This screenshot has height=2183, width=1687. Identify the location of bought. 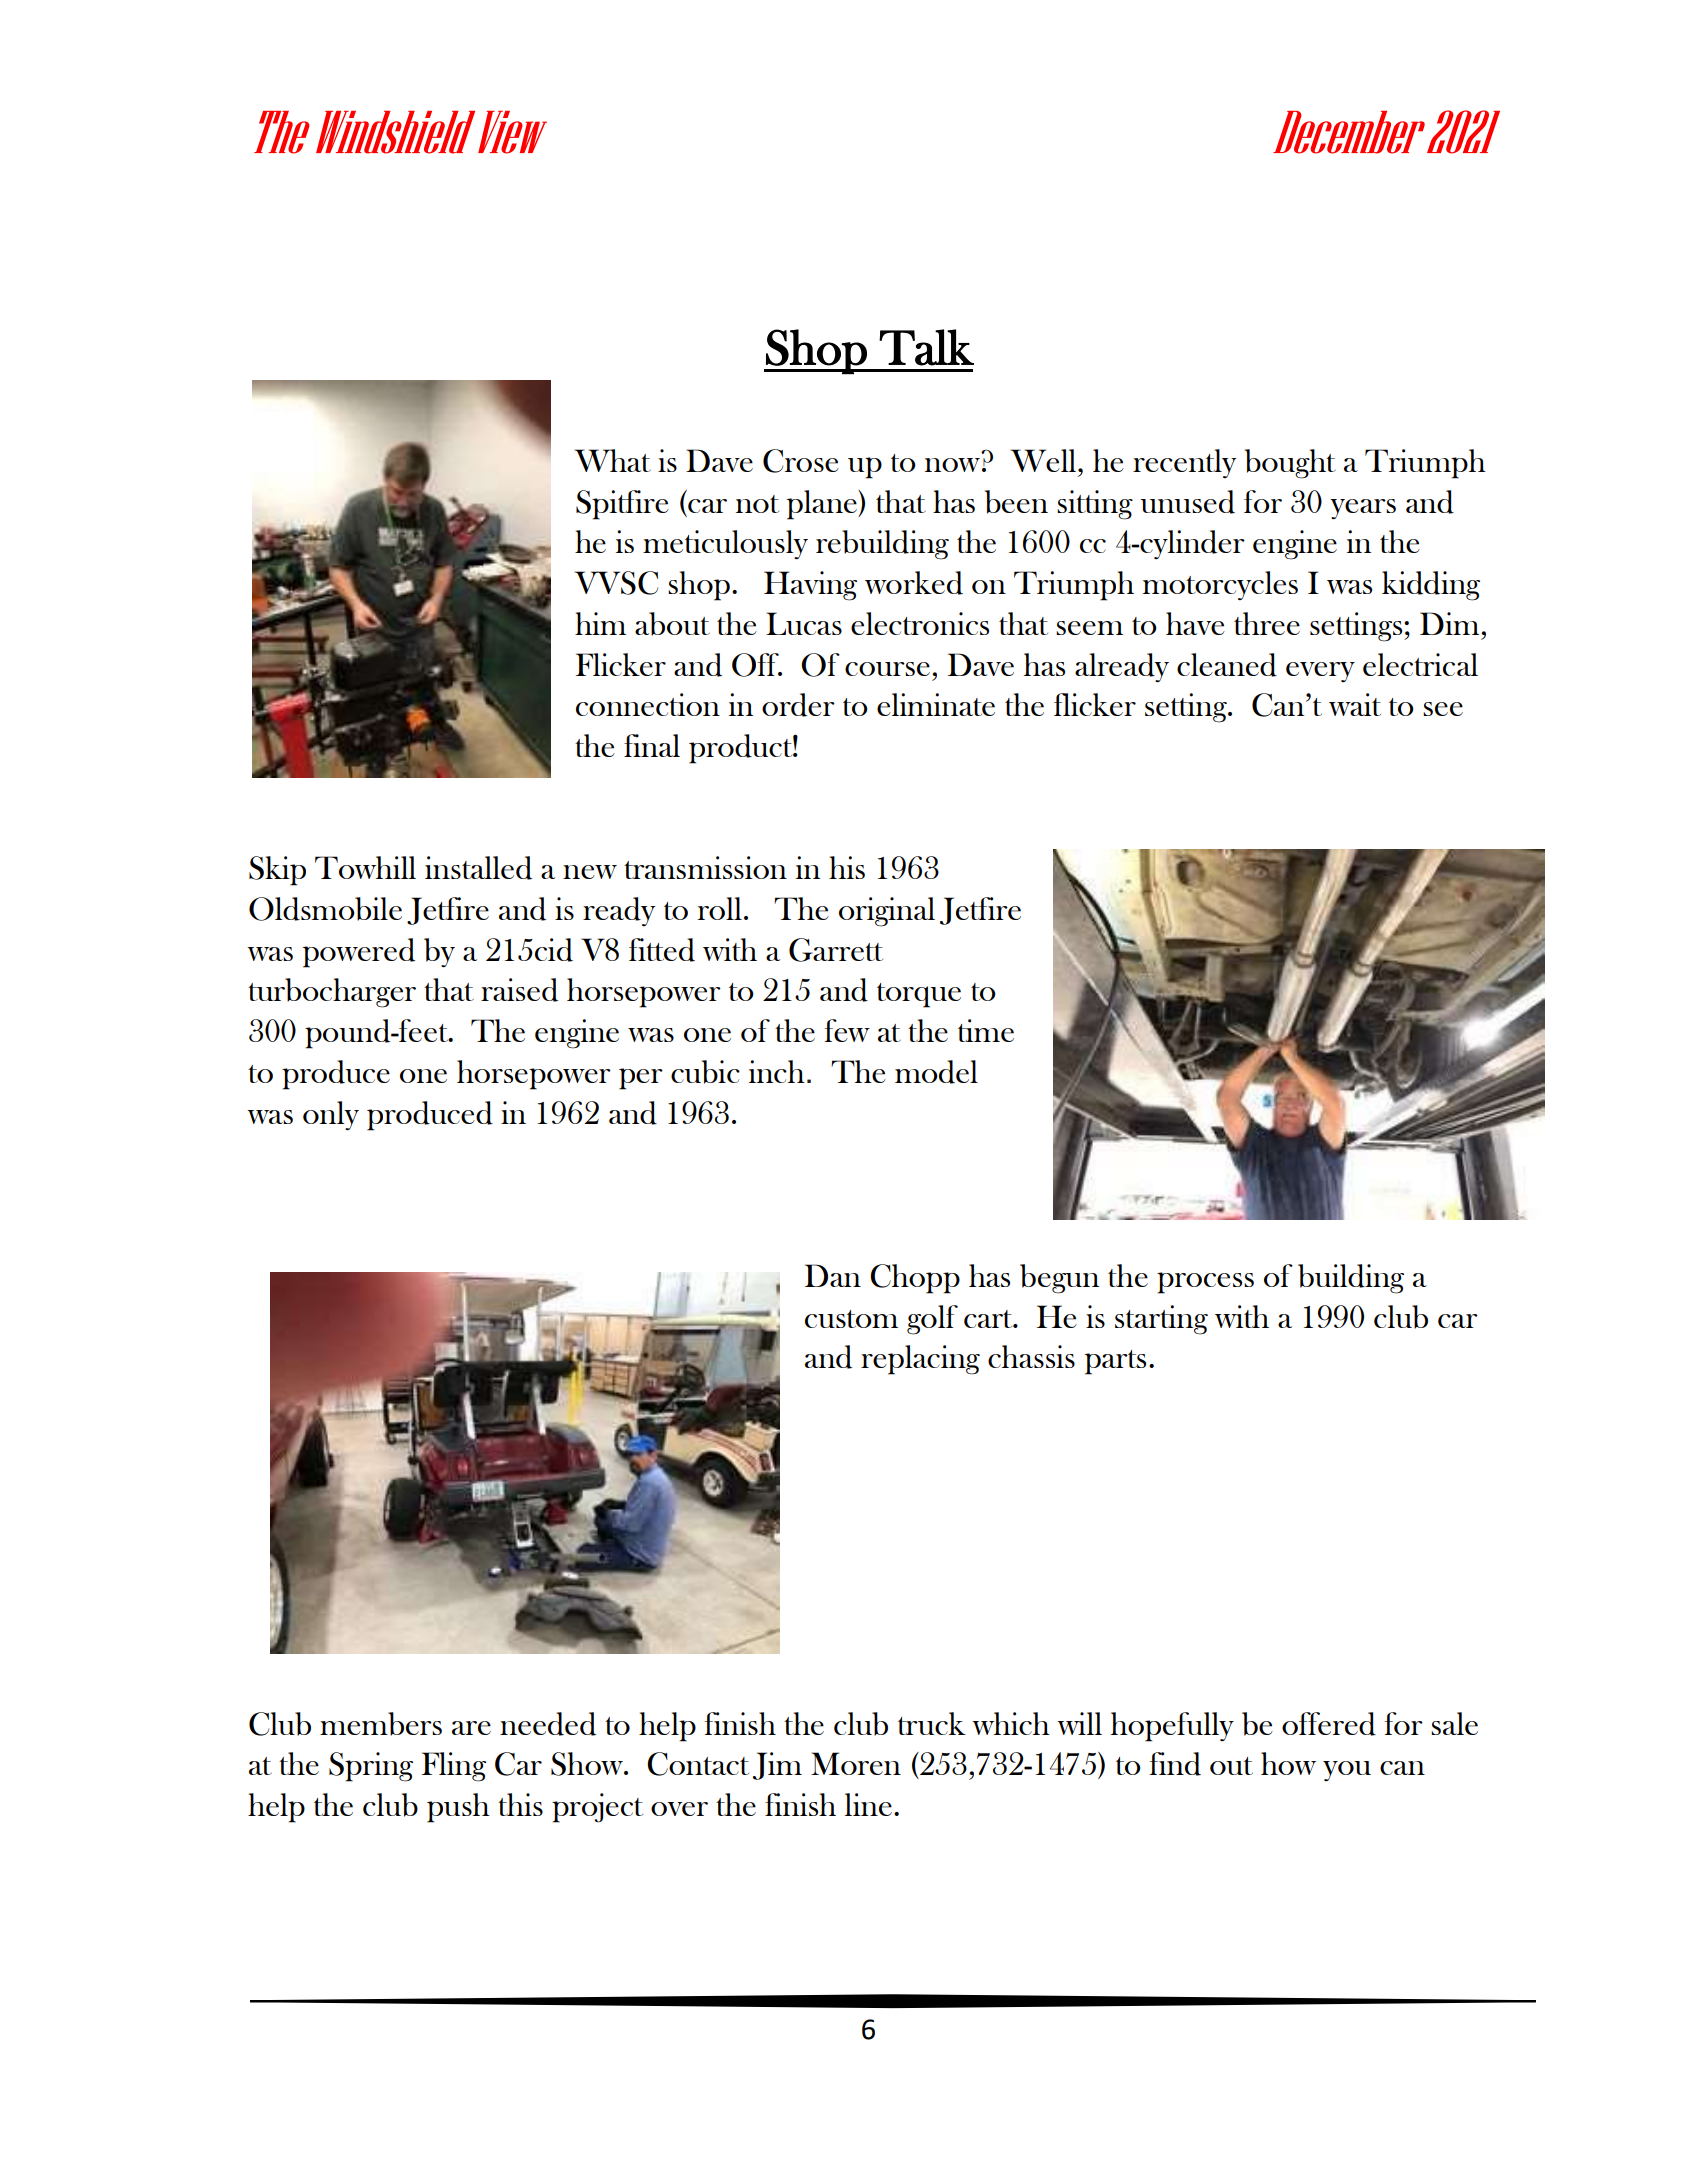
(1290, 464).
